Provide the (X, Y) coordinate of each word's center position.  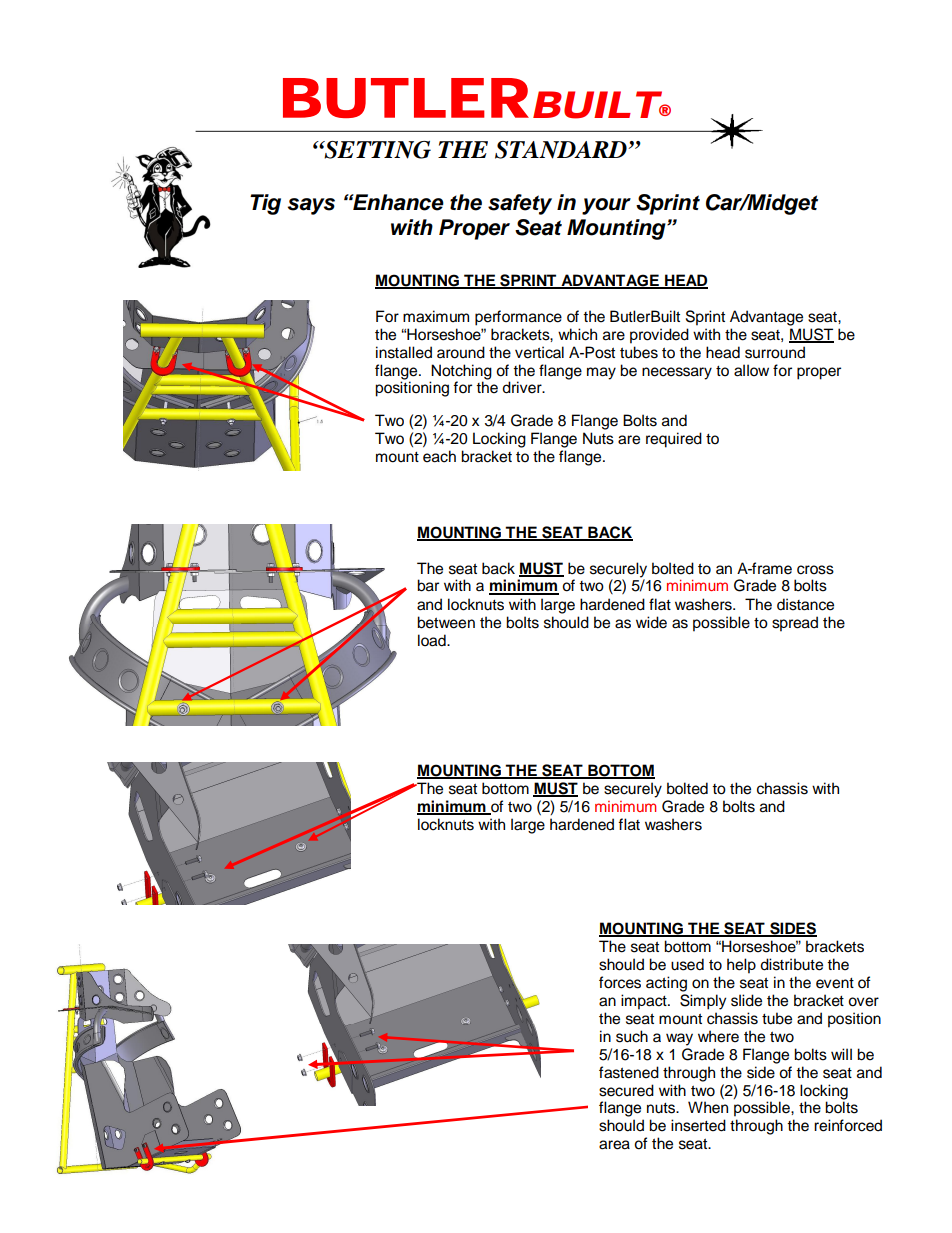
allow (751, 370)
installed (404, 352)
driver (523, 387)
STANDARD (562, 150)
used (687, 964)
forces (620, 982)
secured (626, 1090)
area (614, 1145)
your (606, 206)
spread (795, 624)
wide (651, 622)
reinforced (848, 1125)
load (433, 640)
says (311, 206)
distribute (791, 964)
